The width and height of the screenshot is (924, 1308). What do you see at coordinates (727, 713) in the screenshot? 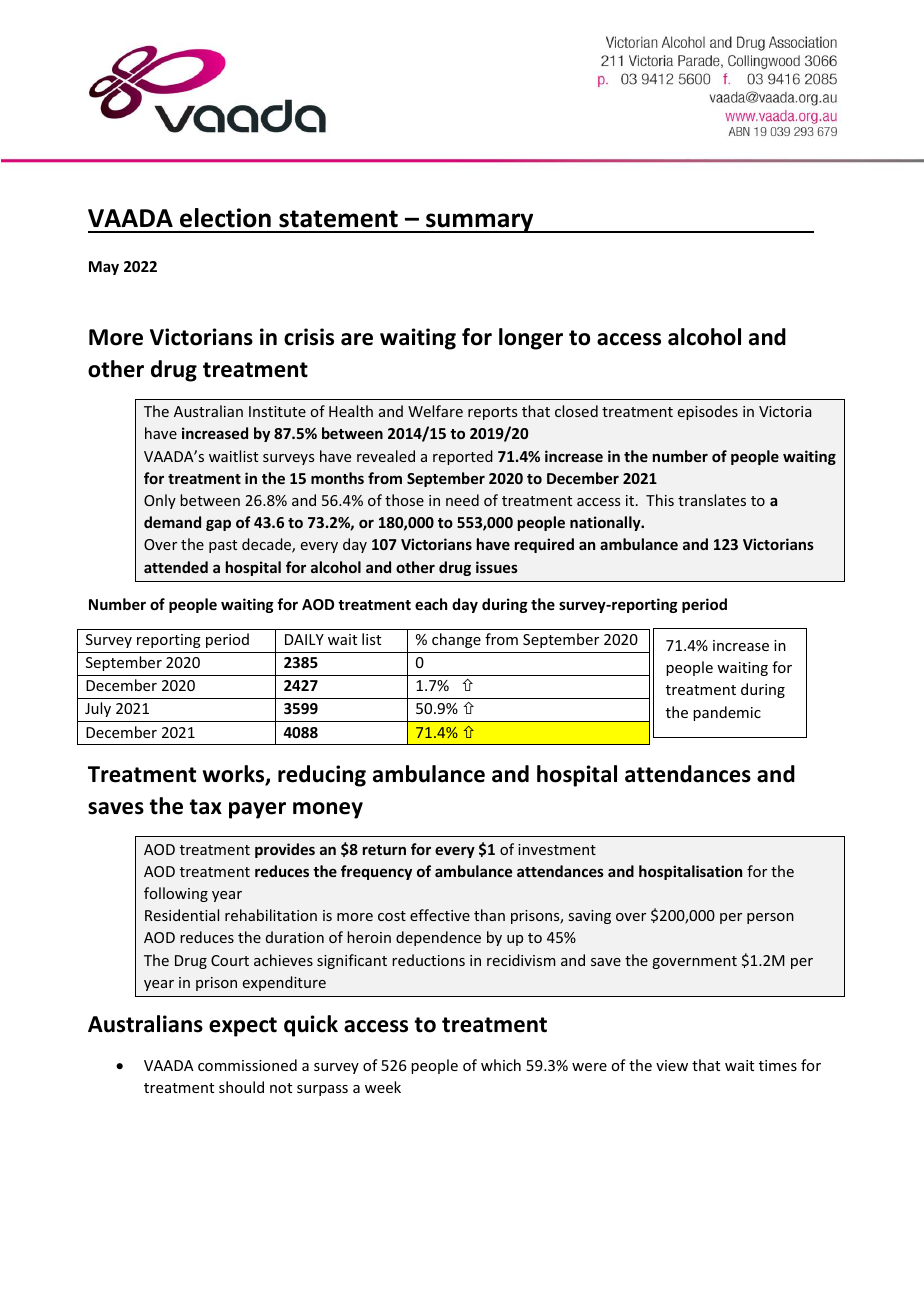
I see `pandemic` at bounding box center [727, 713].
